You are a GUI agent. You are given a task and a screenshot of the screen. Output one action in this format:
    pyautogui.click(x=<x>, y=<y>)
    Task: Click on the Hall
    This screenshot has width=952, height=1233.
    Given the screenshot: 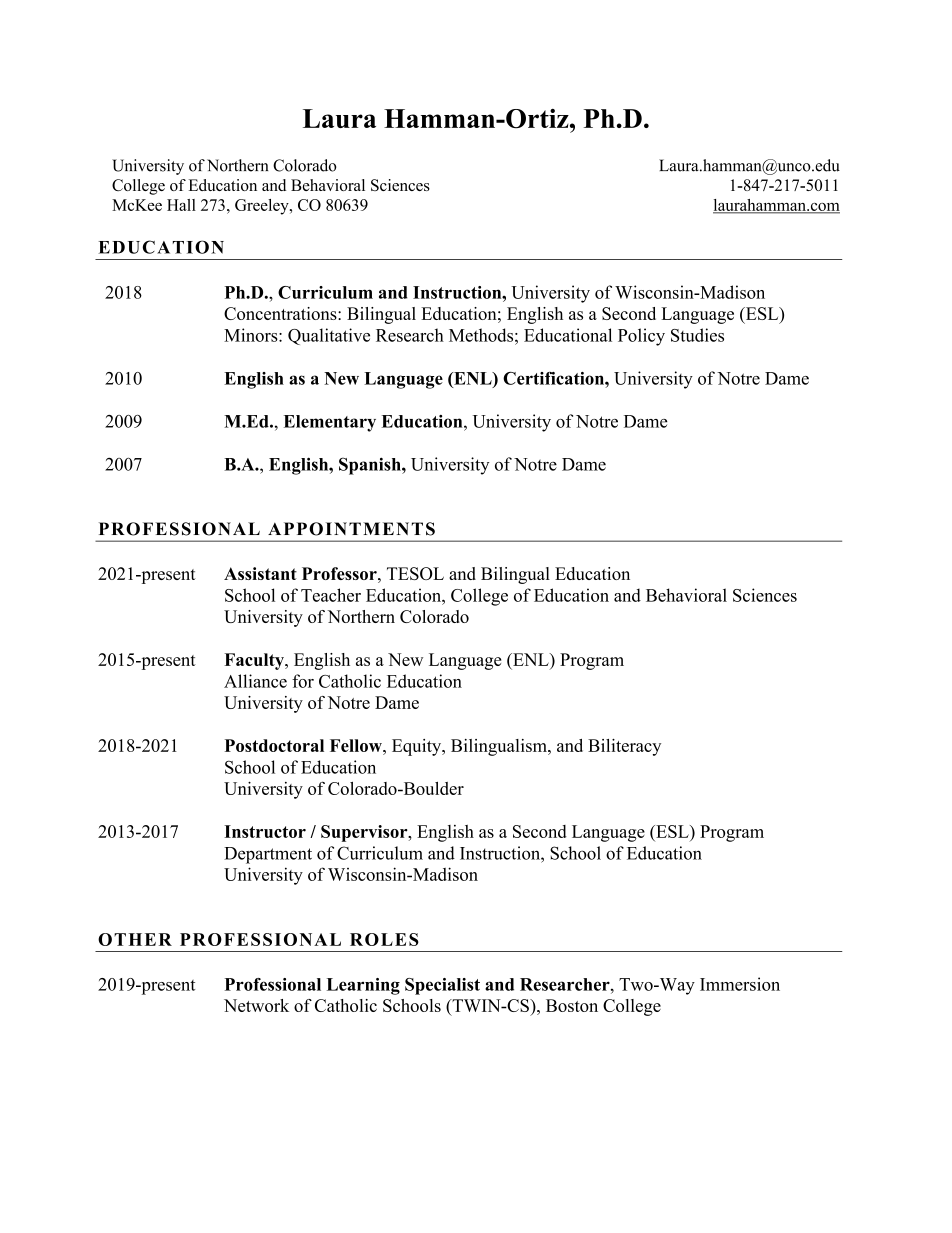 What is the action you would take?
    pyautogui.click(x=181, y=205)
